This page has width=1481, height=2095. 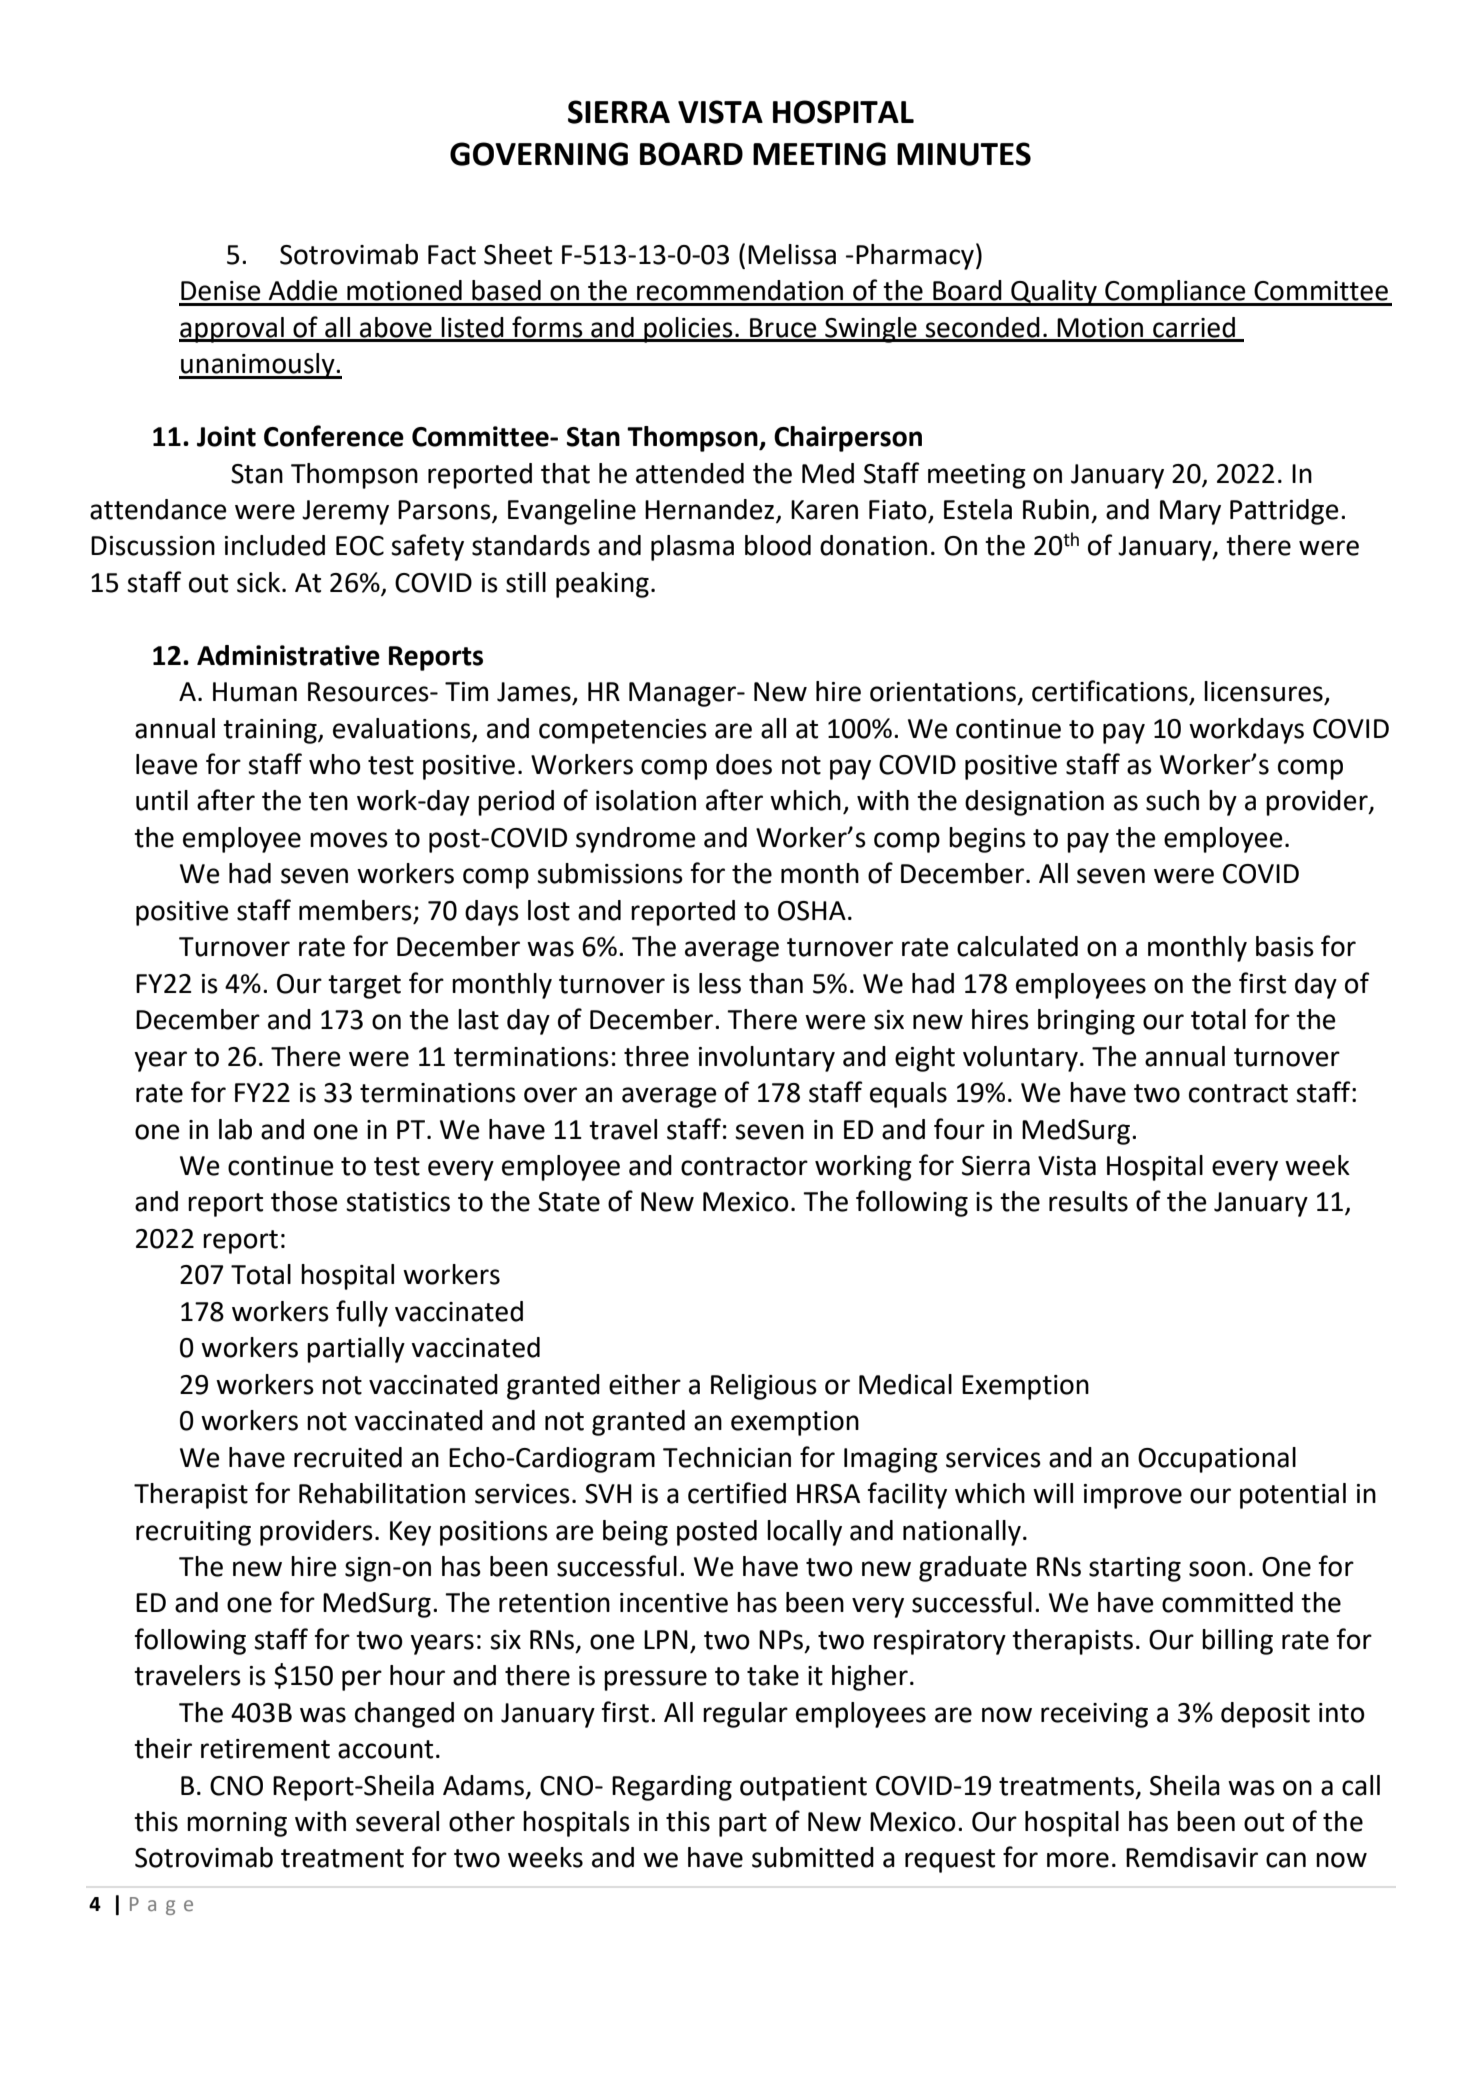 What do you see at coordinates (720, 983) in the page?
I see `less` at bounding box center [720, 983].
